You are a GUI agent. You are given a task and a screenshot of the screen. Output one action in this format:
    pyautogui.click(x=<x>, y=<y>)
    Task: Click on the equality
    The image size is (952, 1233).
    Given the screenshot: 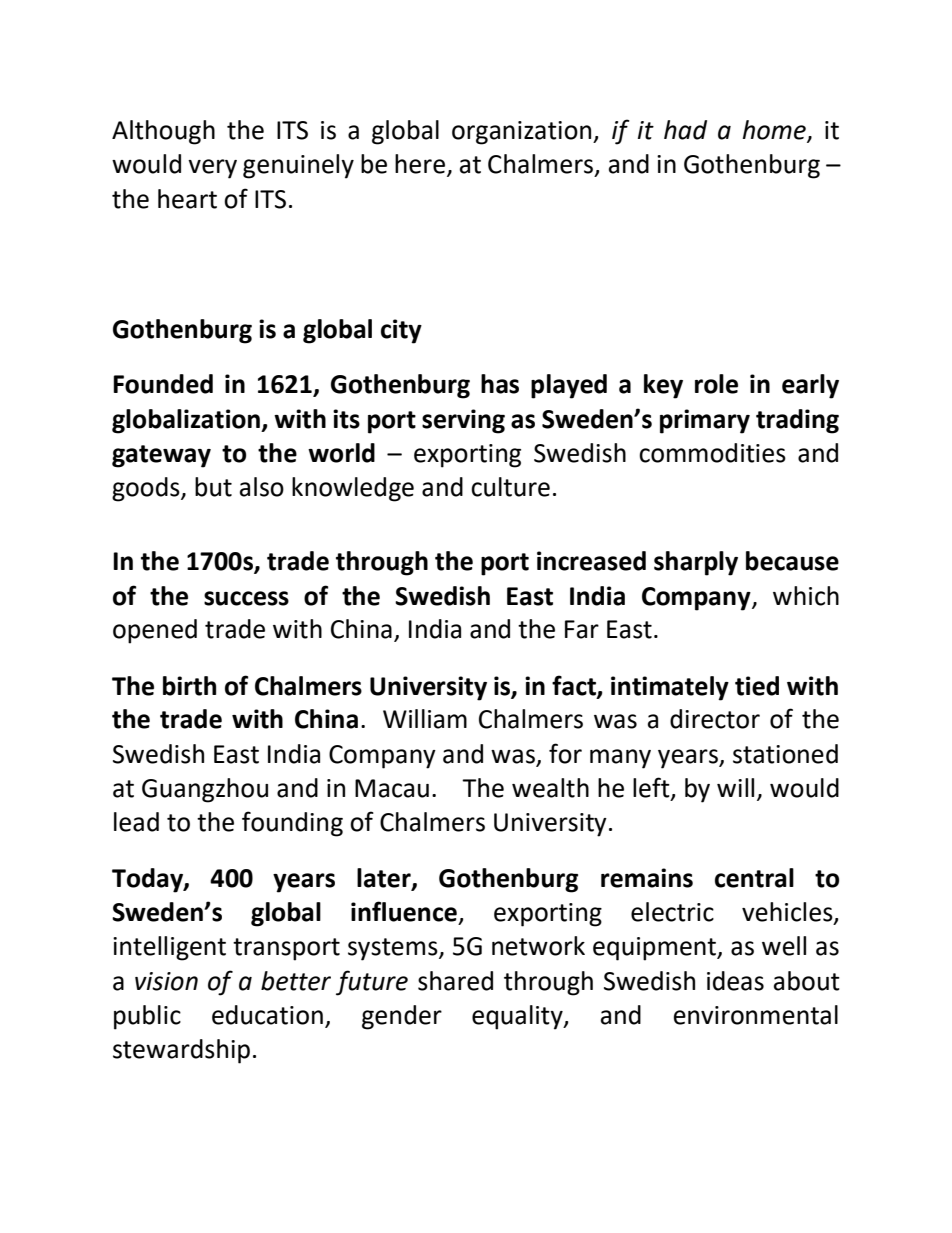 What is the action you would take?
    pyautogui.click(x=518, y=1017)
